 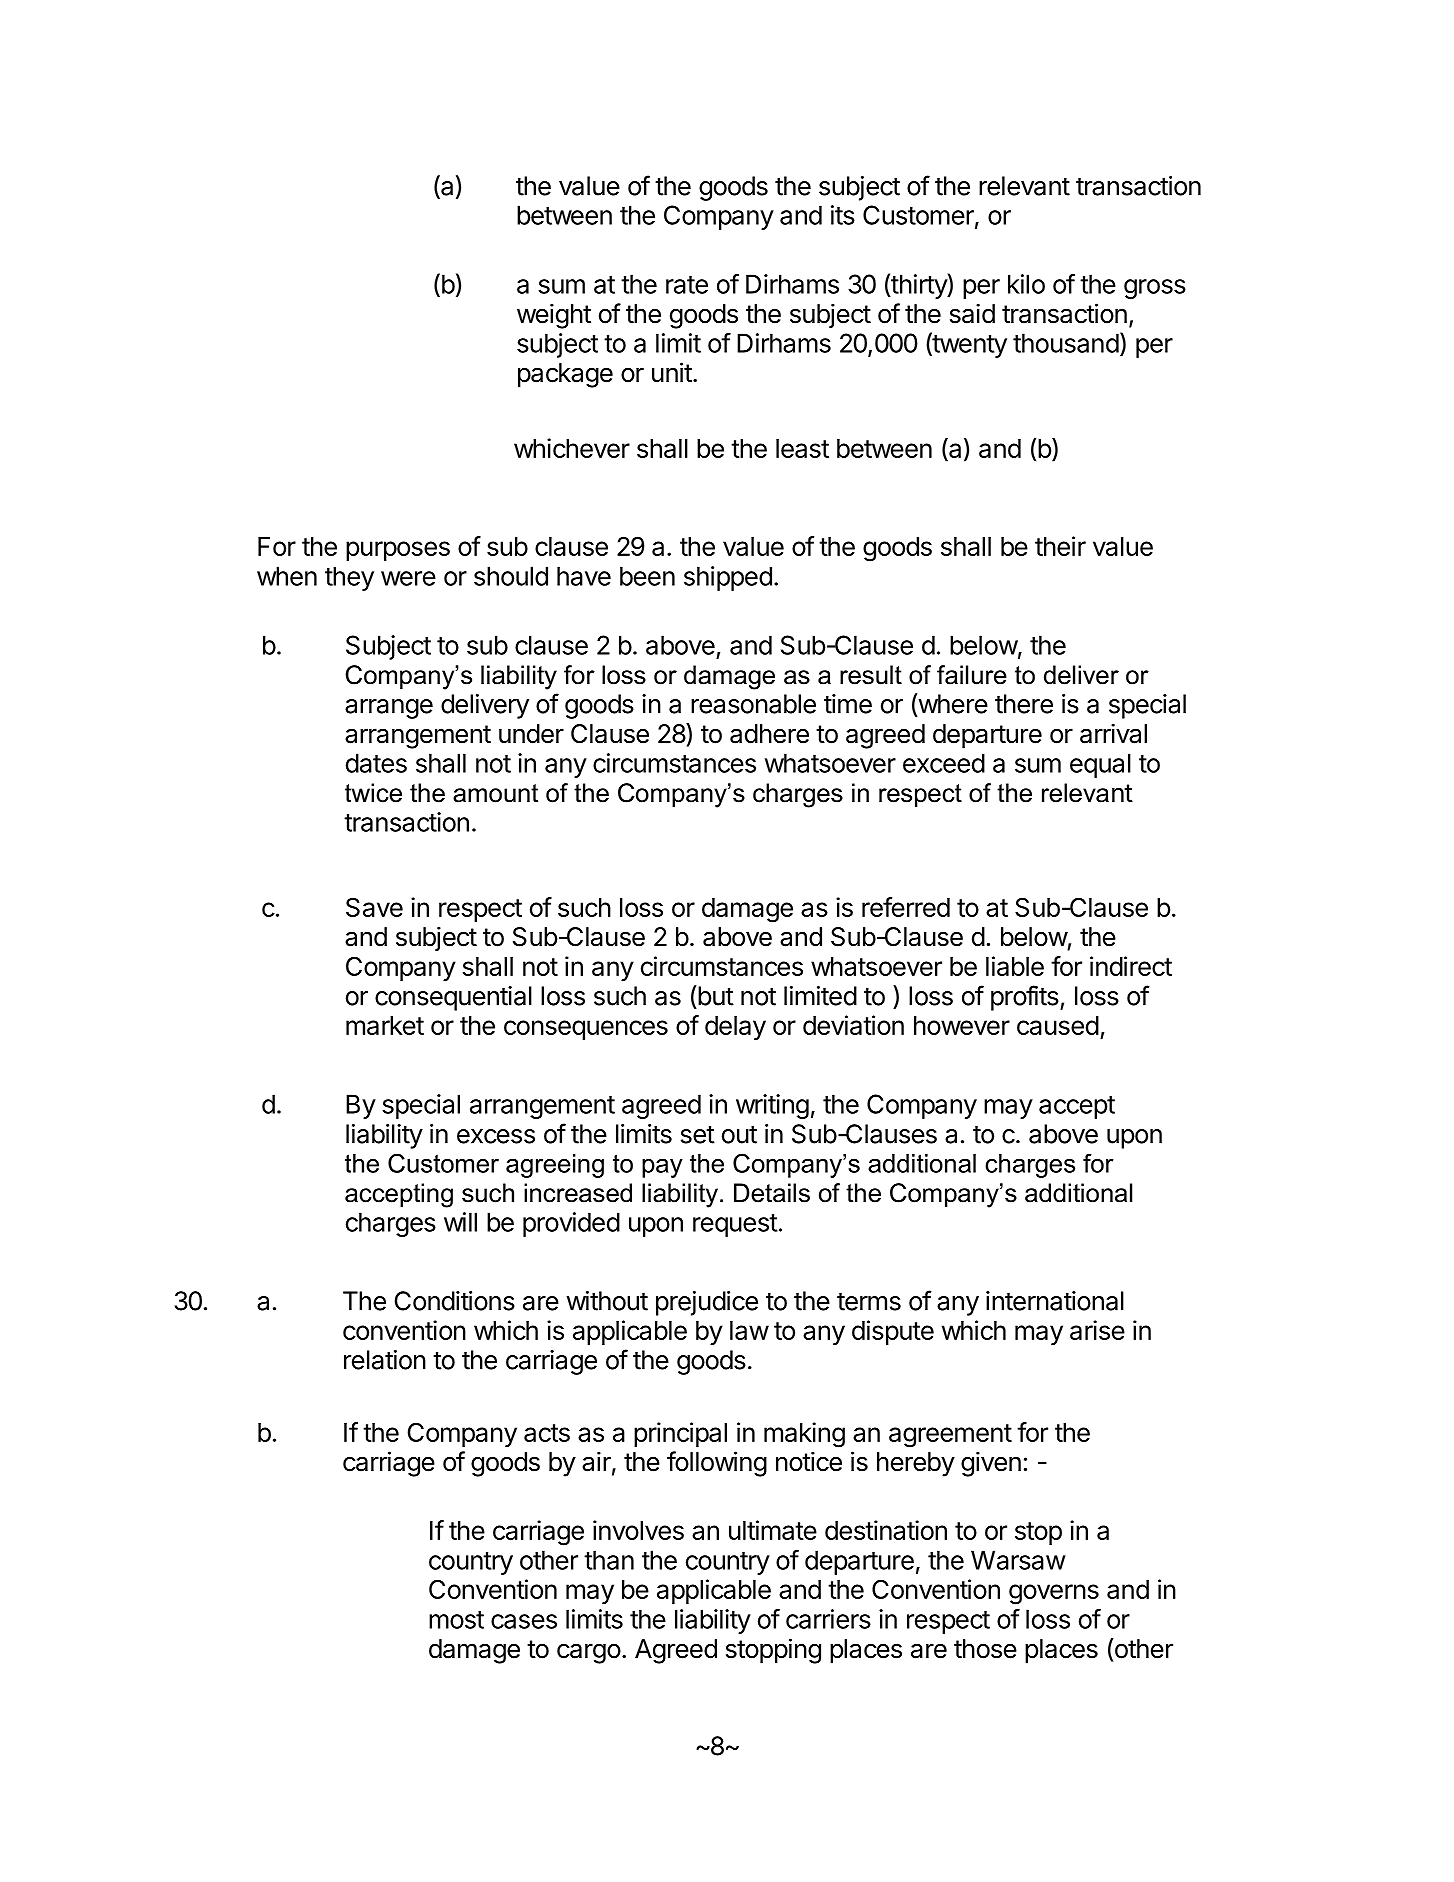 I want to click on Details, so click(x=772, y=1193).
